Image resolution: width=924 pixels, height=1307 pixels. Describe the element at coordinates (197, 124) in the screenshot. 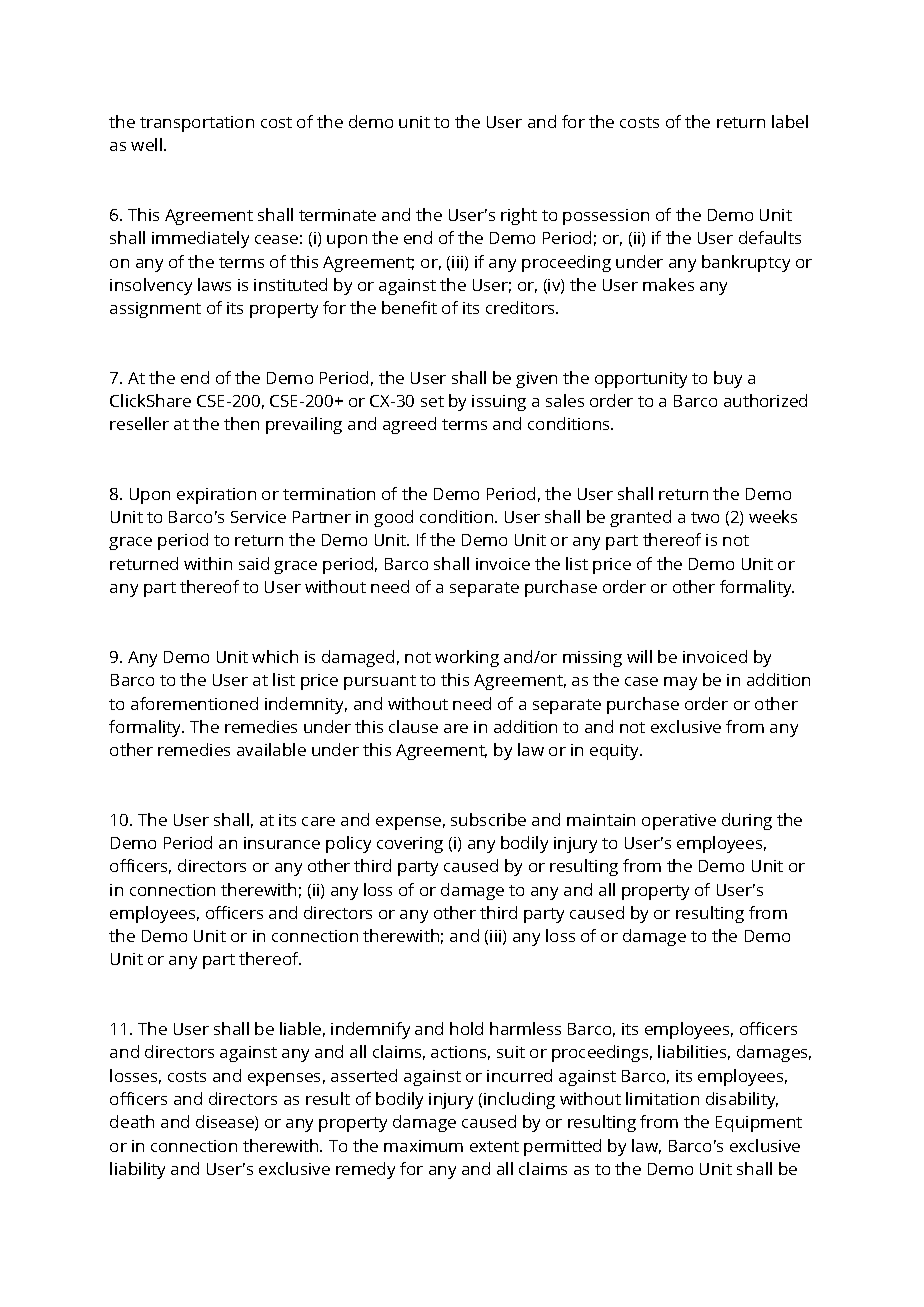

I see `transportation` at that location.
